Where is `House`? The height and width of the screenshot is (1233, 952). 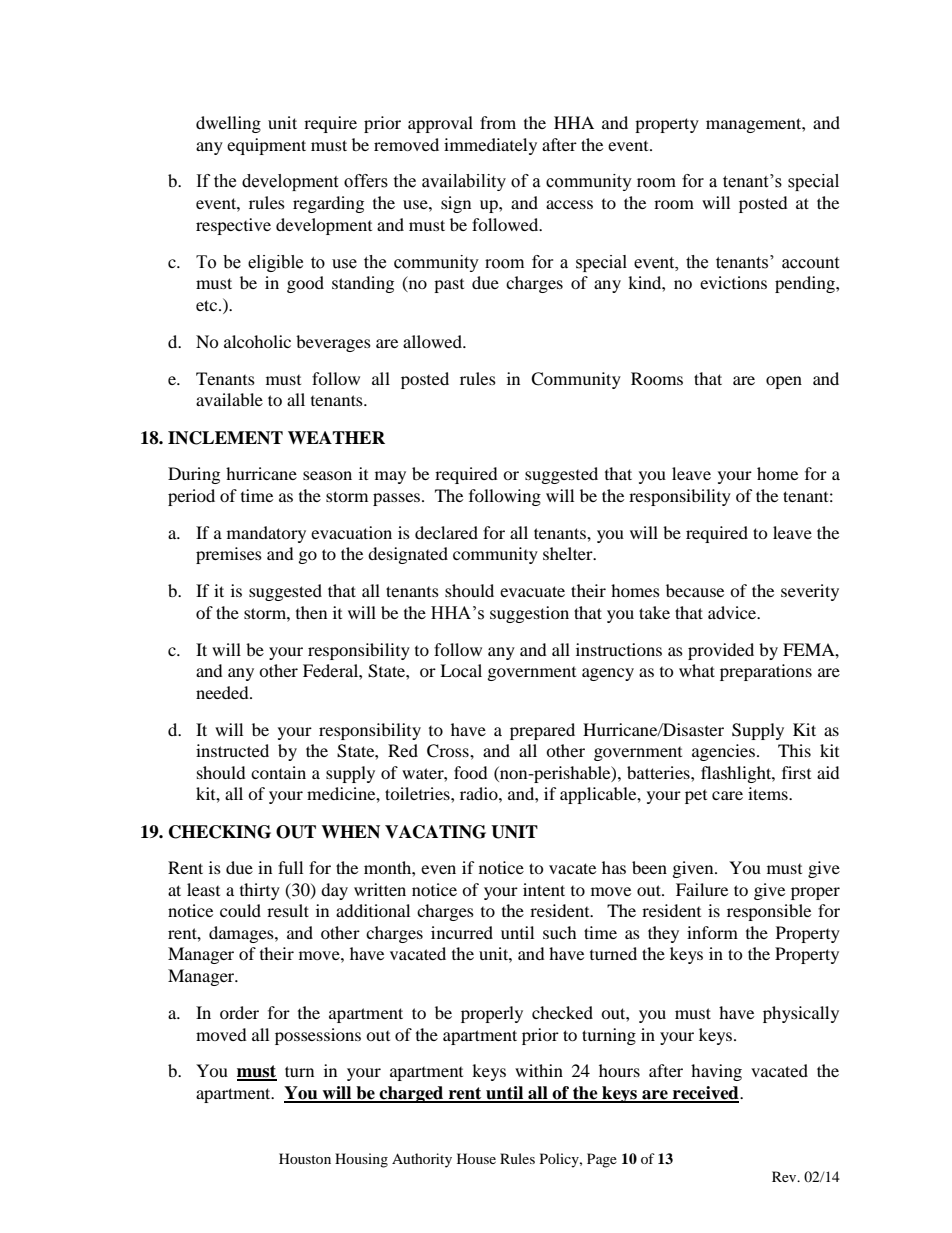 House is located at coordinates (476, 1158).
